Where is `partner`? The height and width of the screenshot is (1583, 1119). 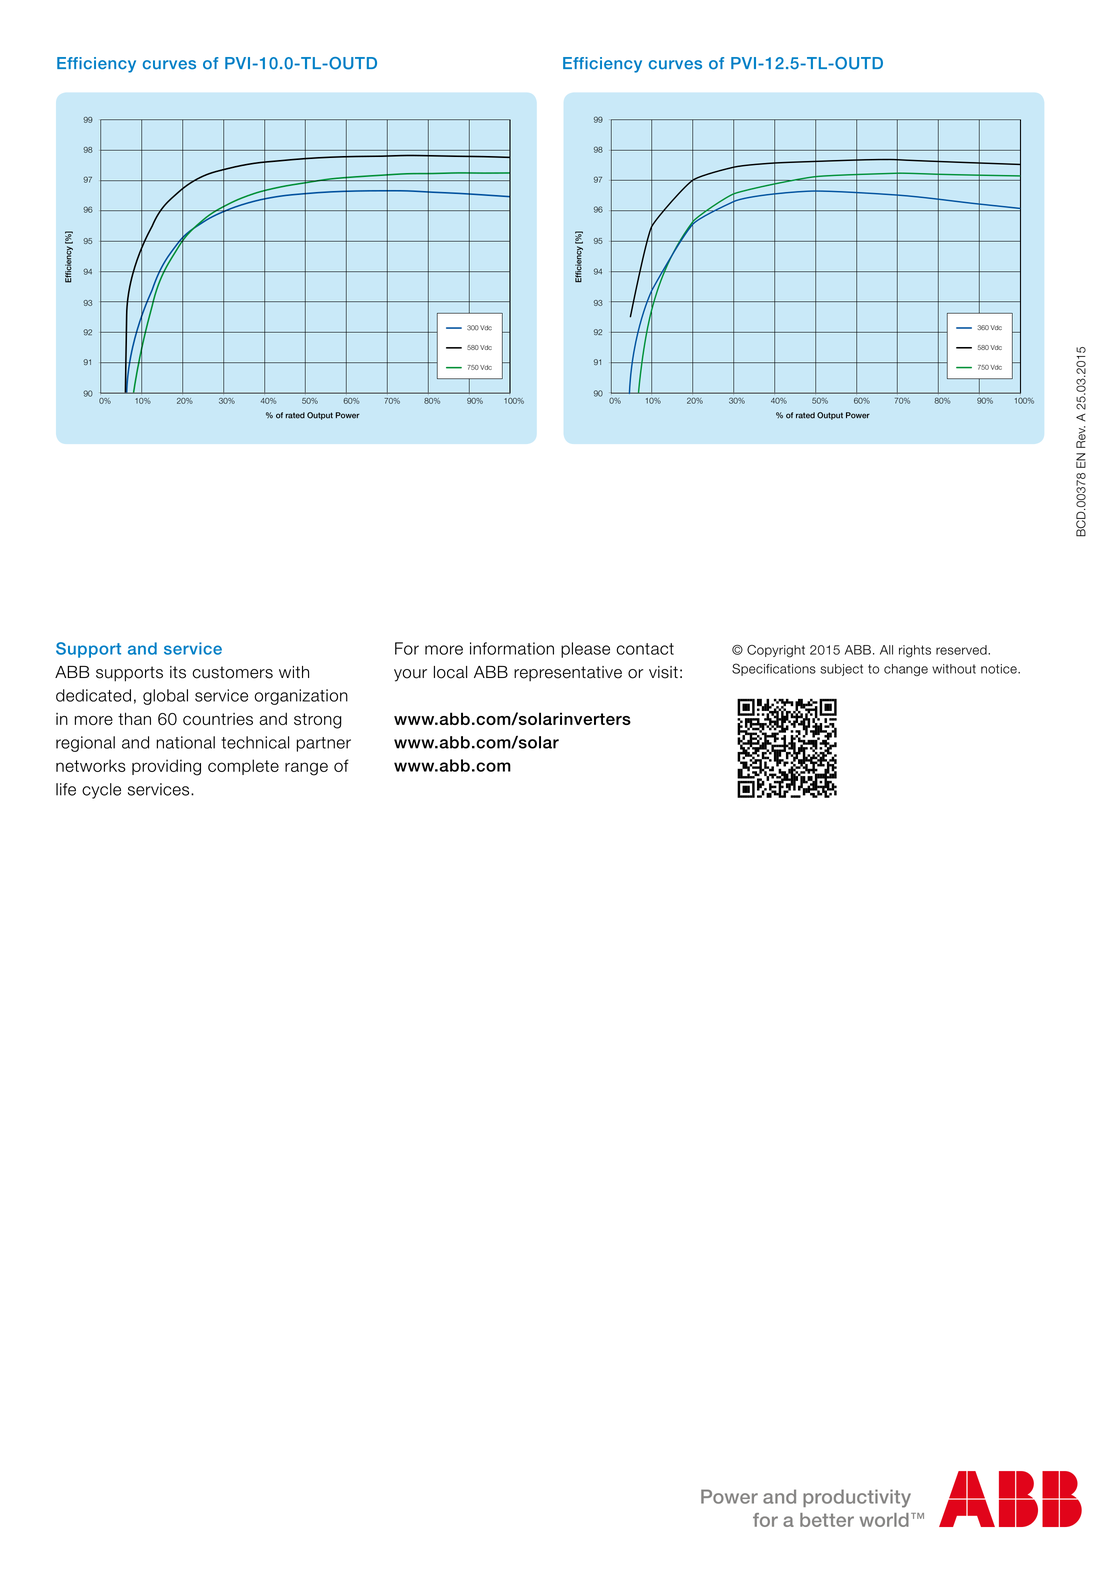 partner is located at coordinates (323, 744).
